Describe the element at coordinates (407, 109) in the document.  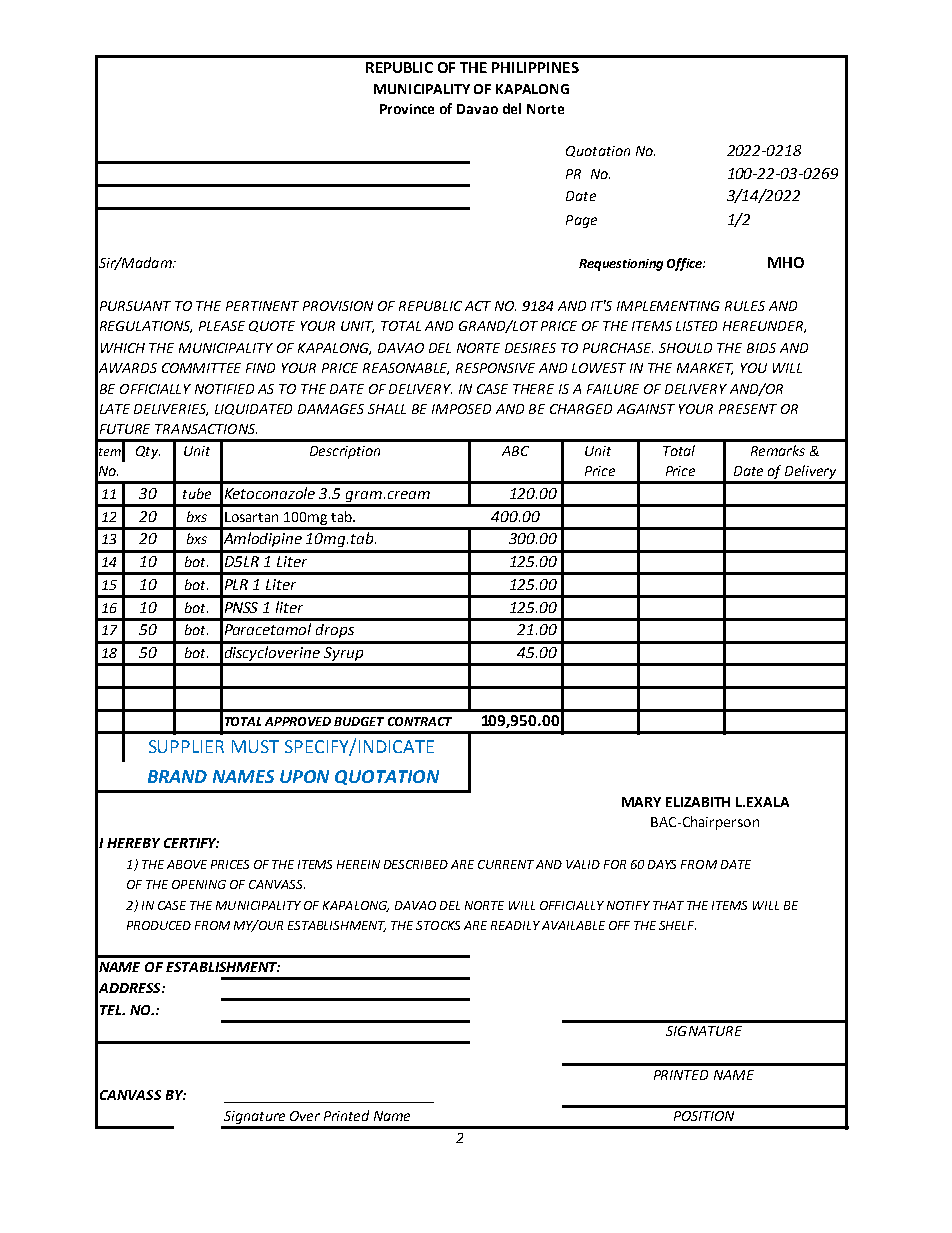
I see `Province` at that location.
